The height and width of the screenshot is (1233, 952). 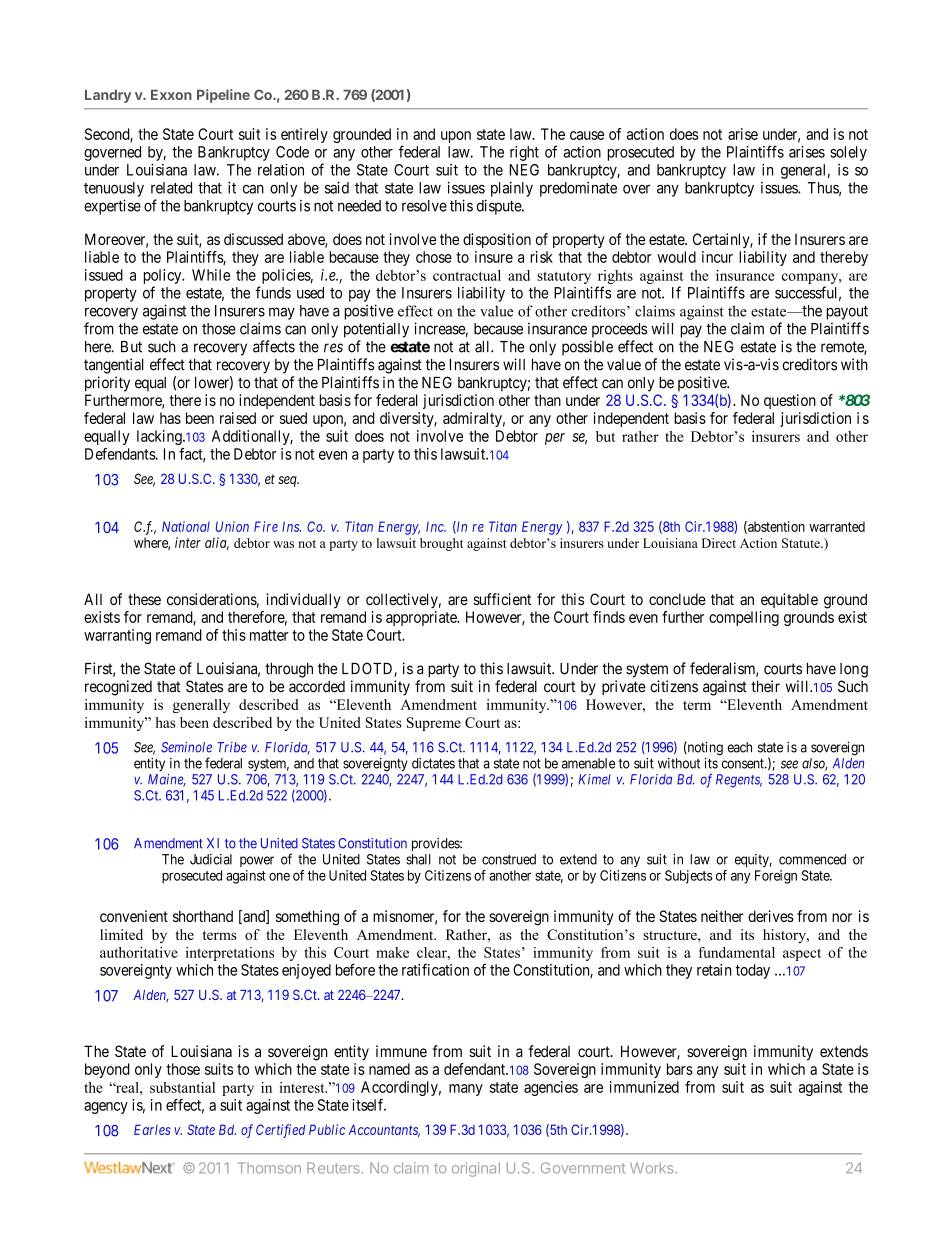 What do you see at coordinates (186, 747) in the screenshot?
I see `Seminole` at bounding box center [186, 747].
